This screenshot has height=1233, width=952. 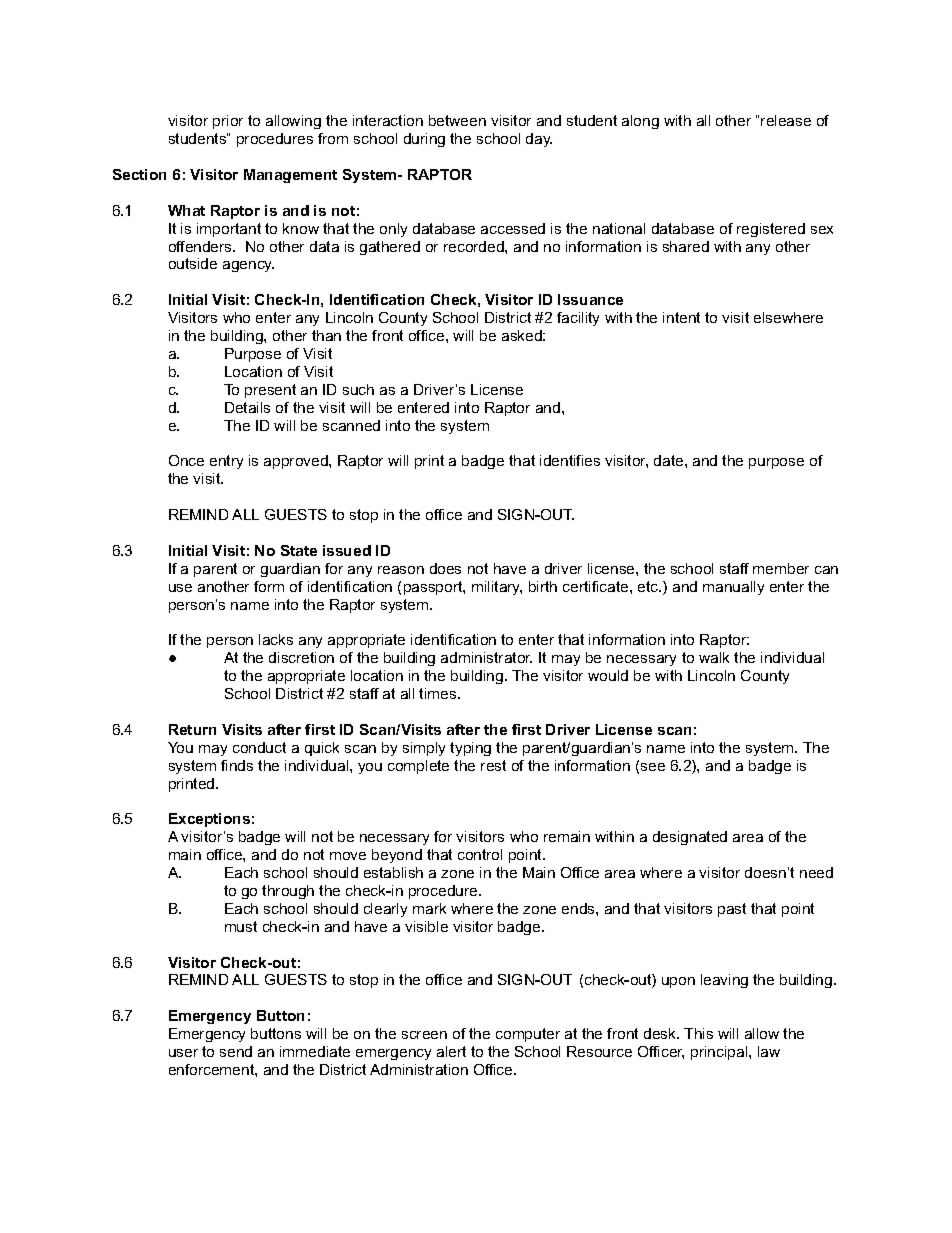 What do you see at coordinates (733, 588) in the screenshot?
I see `manually` at bounding box center [733, 588].
